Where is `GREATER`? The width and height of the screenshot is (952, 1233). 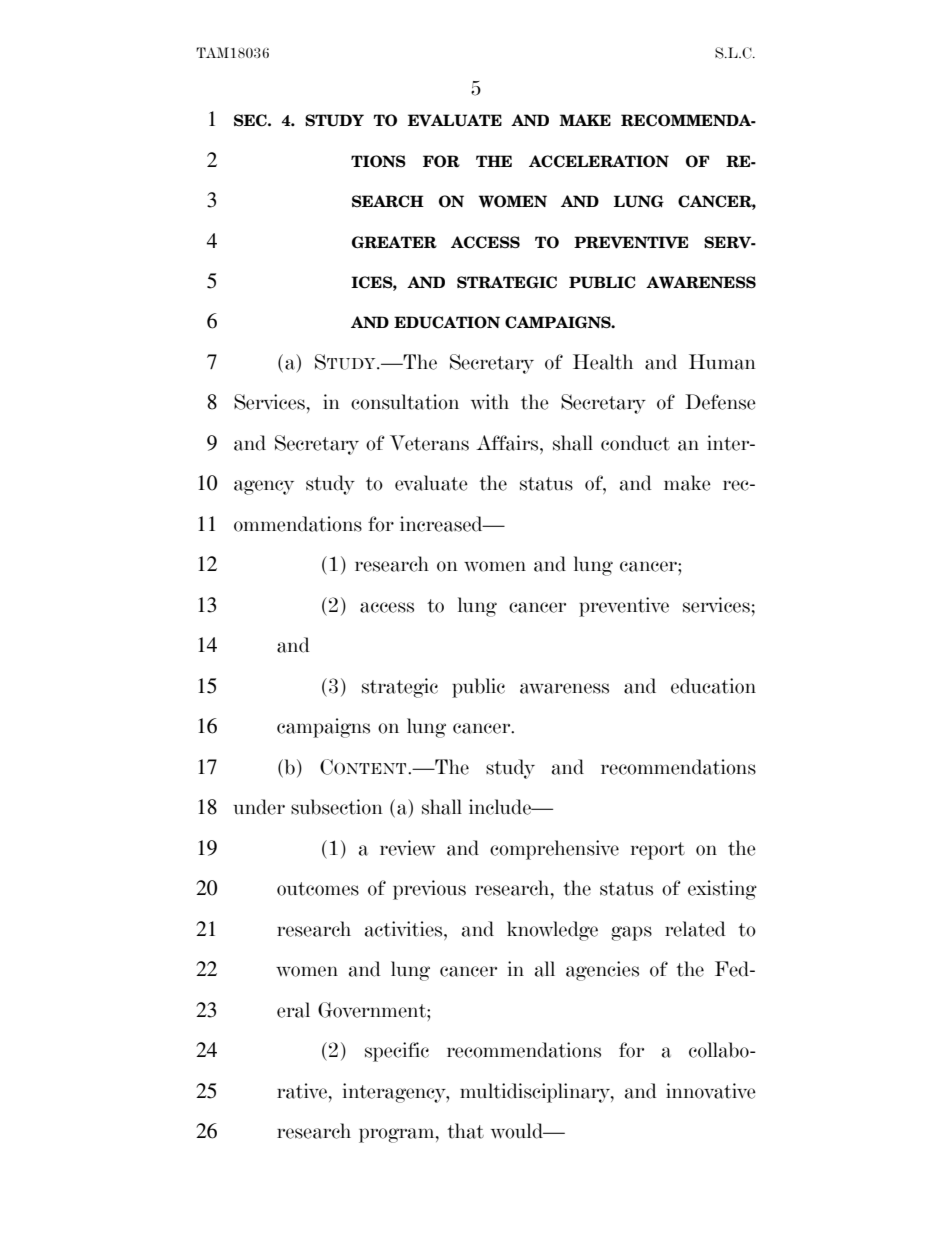
GREATER is located at coordinates (394, 242).
